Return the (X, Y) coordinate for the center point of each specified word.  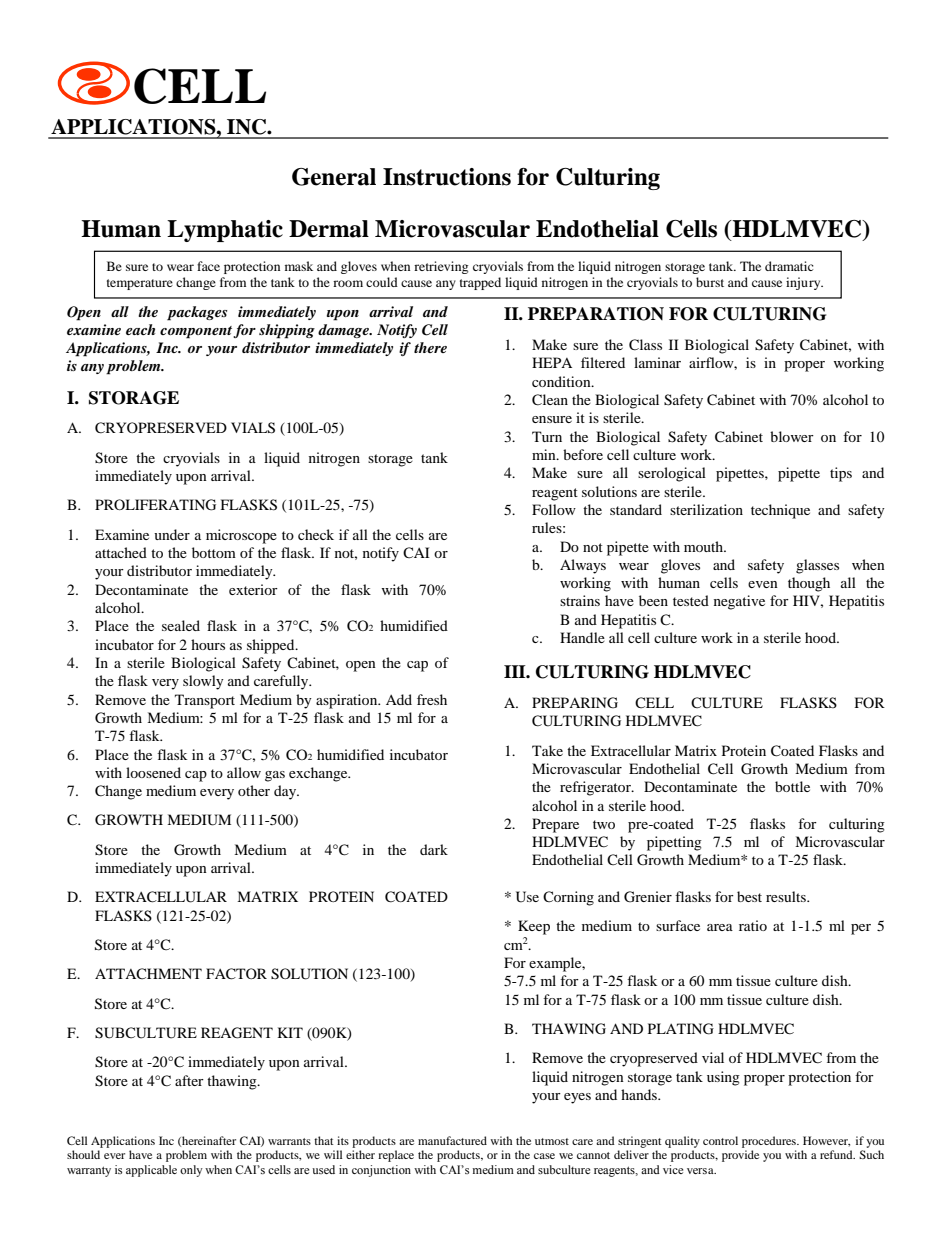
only (191, 1171)
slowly (203, 682)
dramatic (789, 266)
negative (739, 602)
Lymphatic (225, 231)
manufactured (452, 1140)
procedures (770, 1142)
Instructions (447, 177)
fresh (432, 699)
